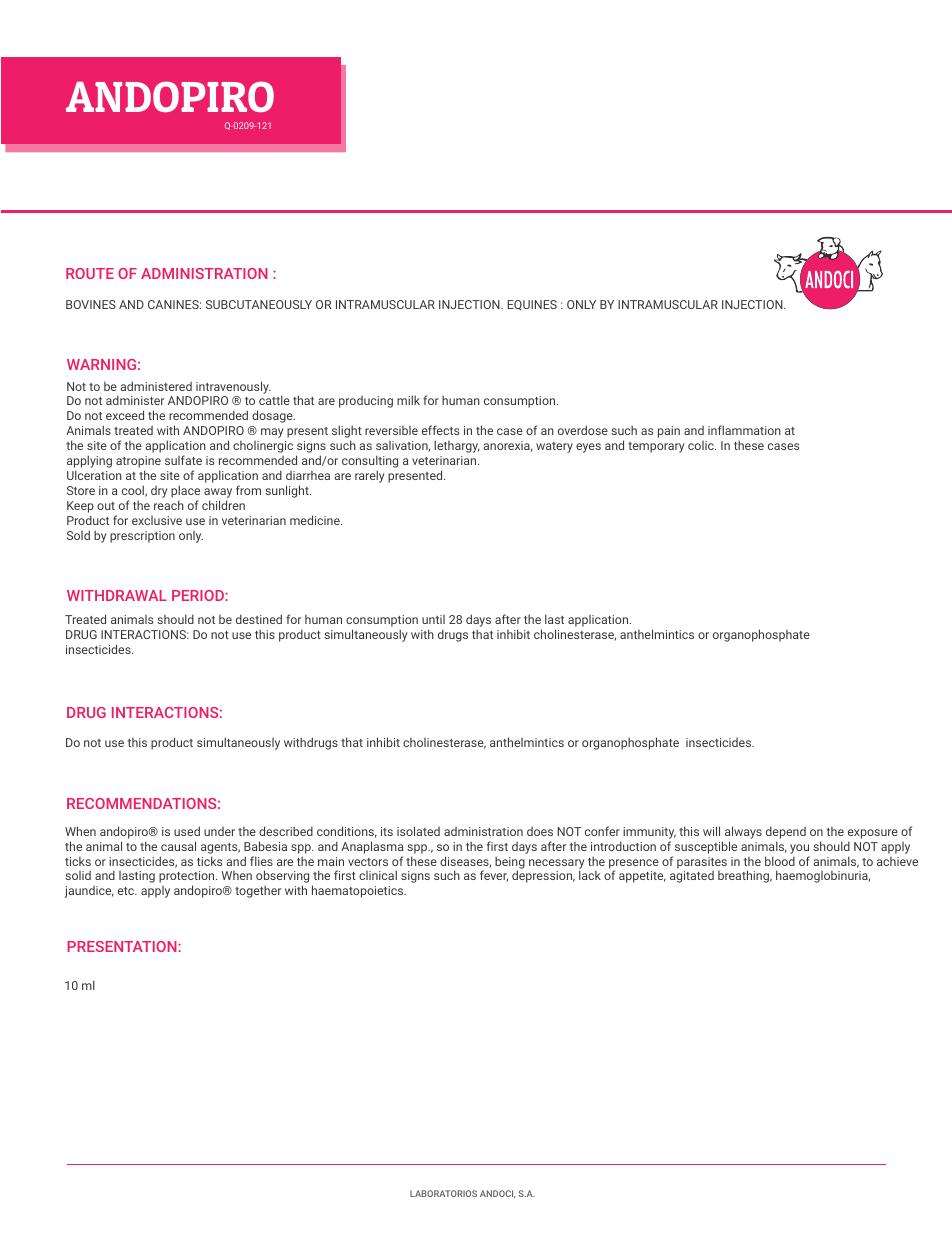  Describe the element at coordinates (259, 304) in the screenshot. I see `SUBCUTANEOUSLY` at that location.
